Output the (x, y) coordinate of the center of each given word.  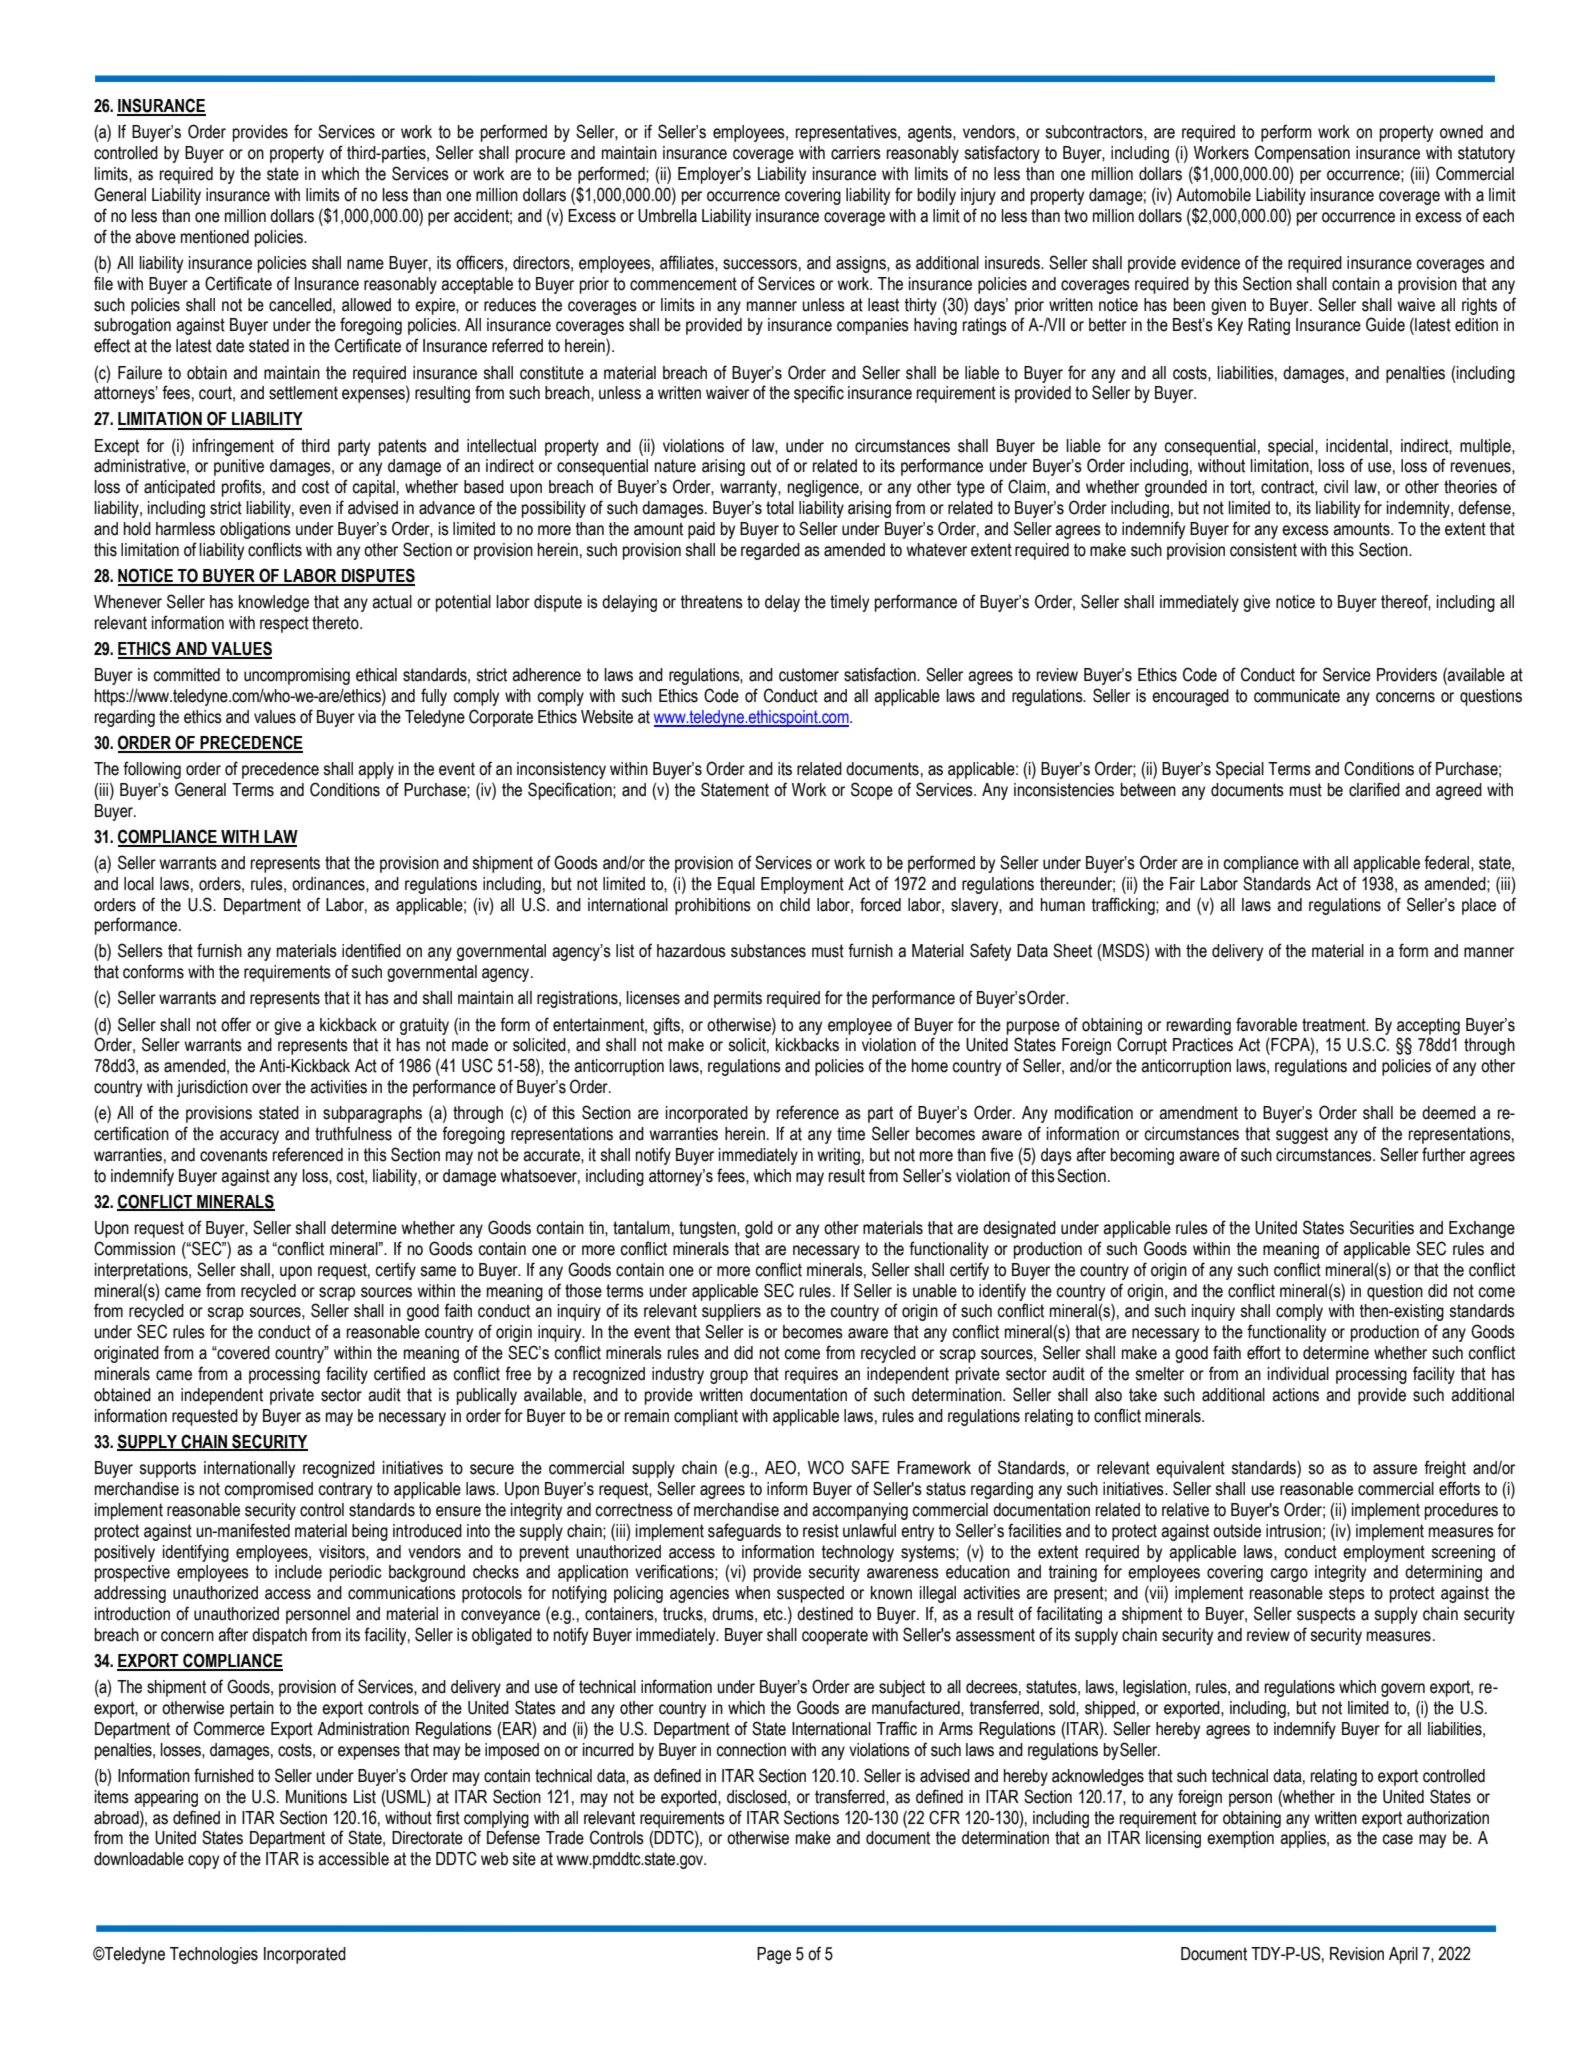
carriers (856, 153)
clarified (1374, 789)
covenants (234, 1155)
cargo (1289, 1575)
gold (759, 1229)
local (139, 884)
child (795, 905)
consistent (1263, 550)
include (298, 1572)
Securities (1382, 1227)
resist (821, 1531)
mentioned (215, 237)
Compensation (1302, 154)
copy (203, 1862)
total (780, 508)
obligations (255, 530)
